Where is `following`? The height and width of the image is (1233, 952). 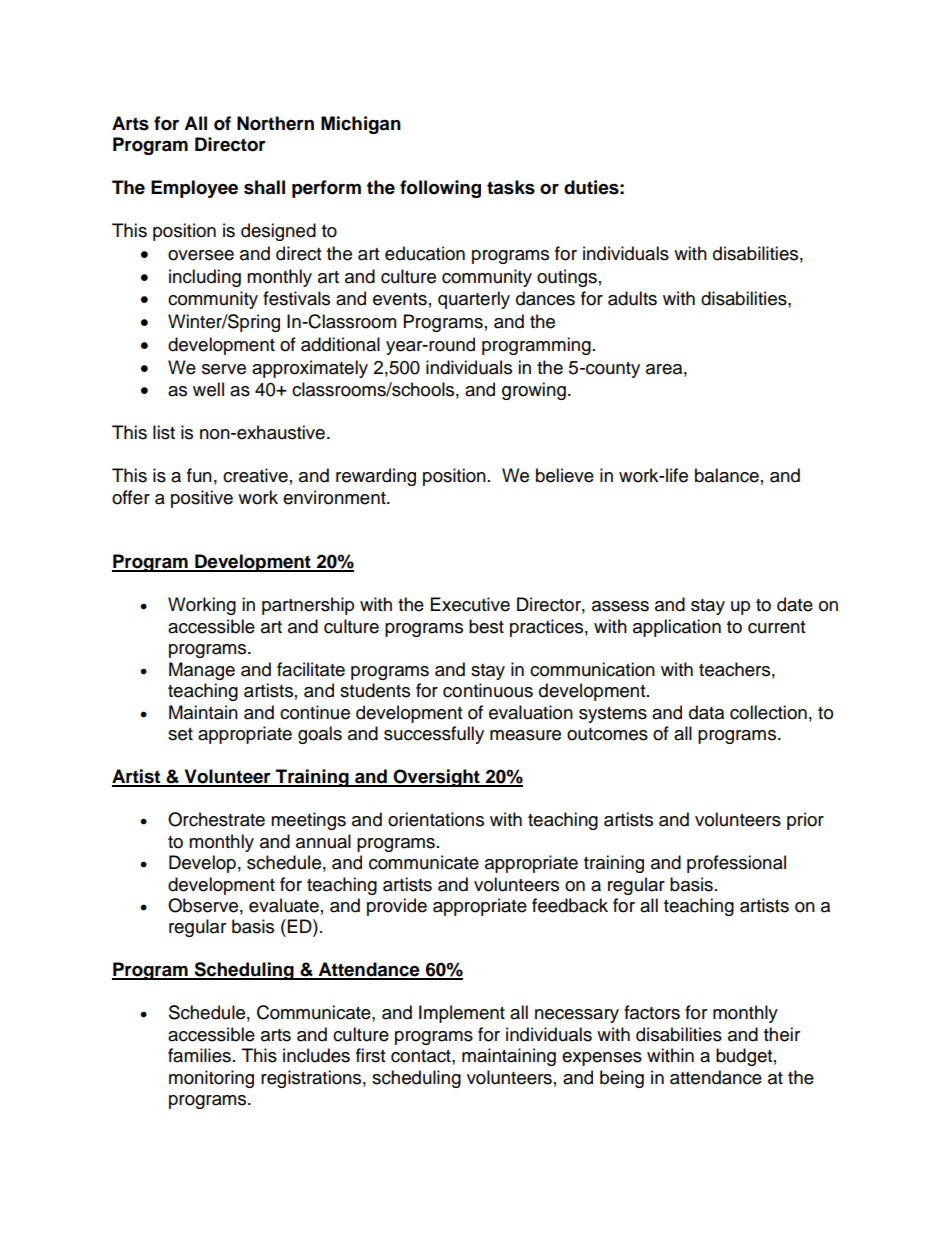 following is located at coordinates (440, 189).
